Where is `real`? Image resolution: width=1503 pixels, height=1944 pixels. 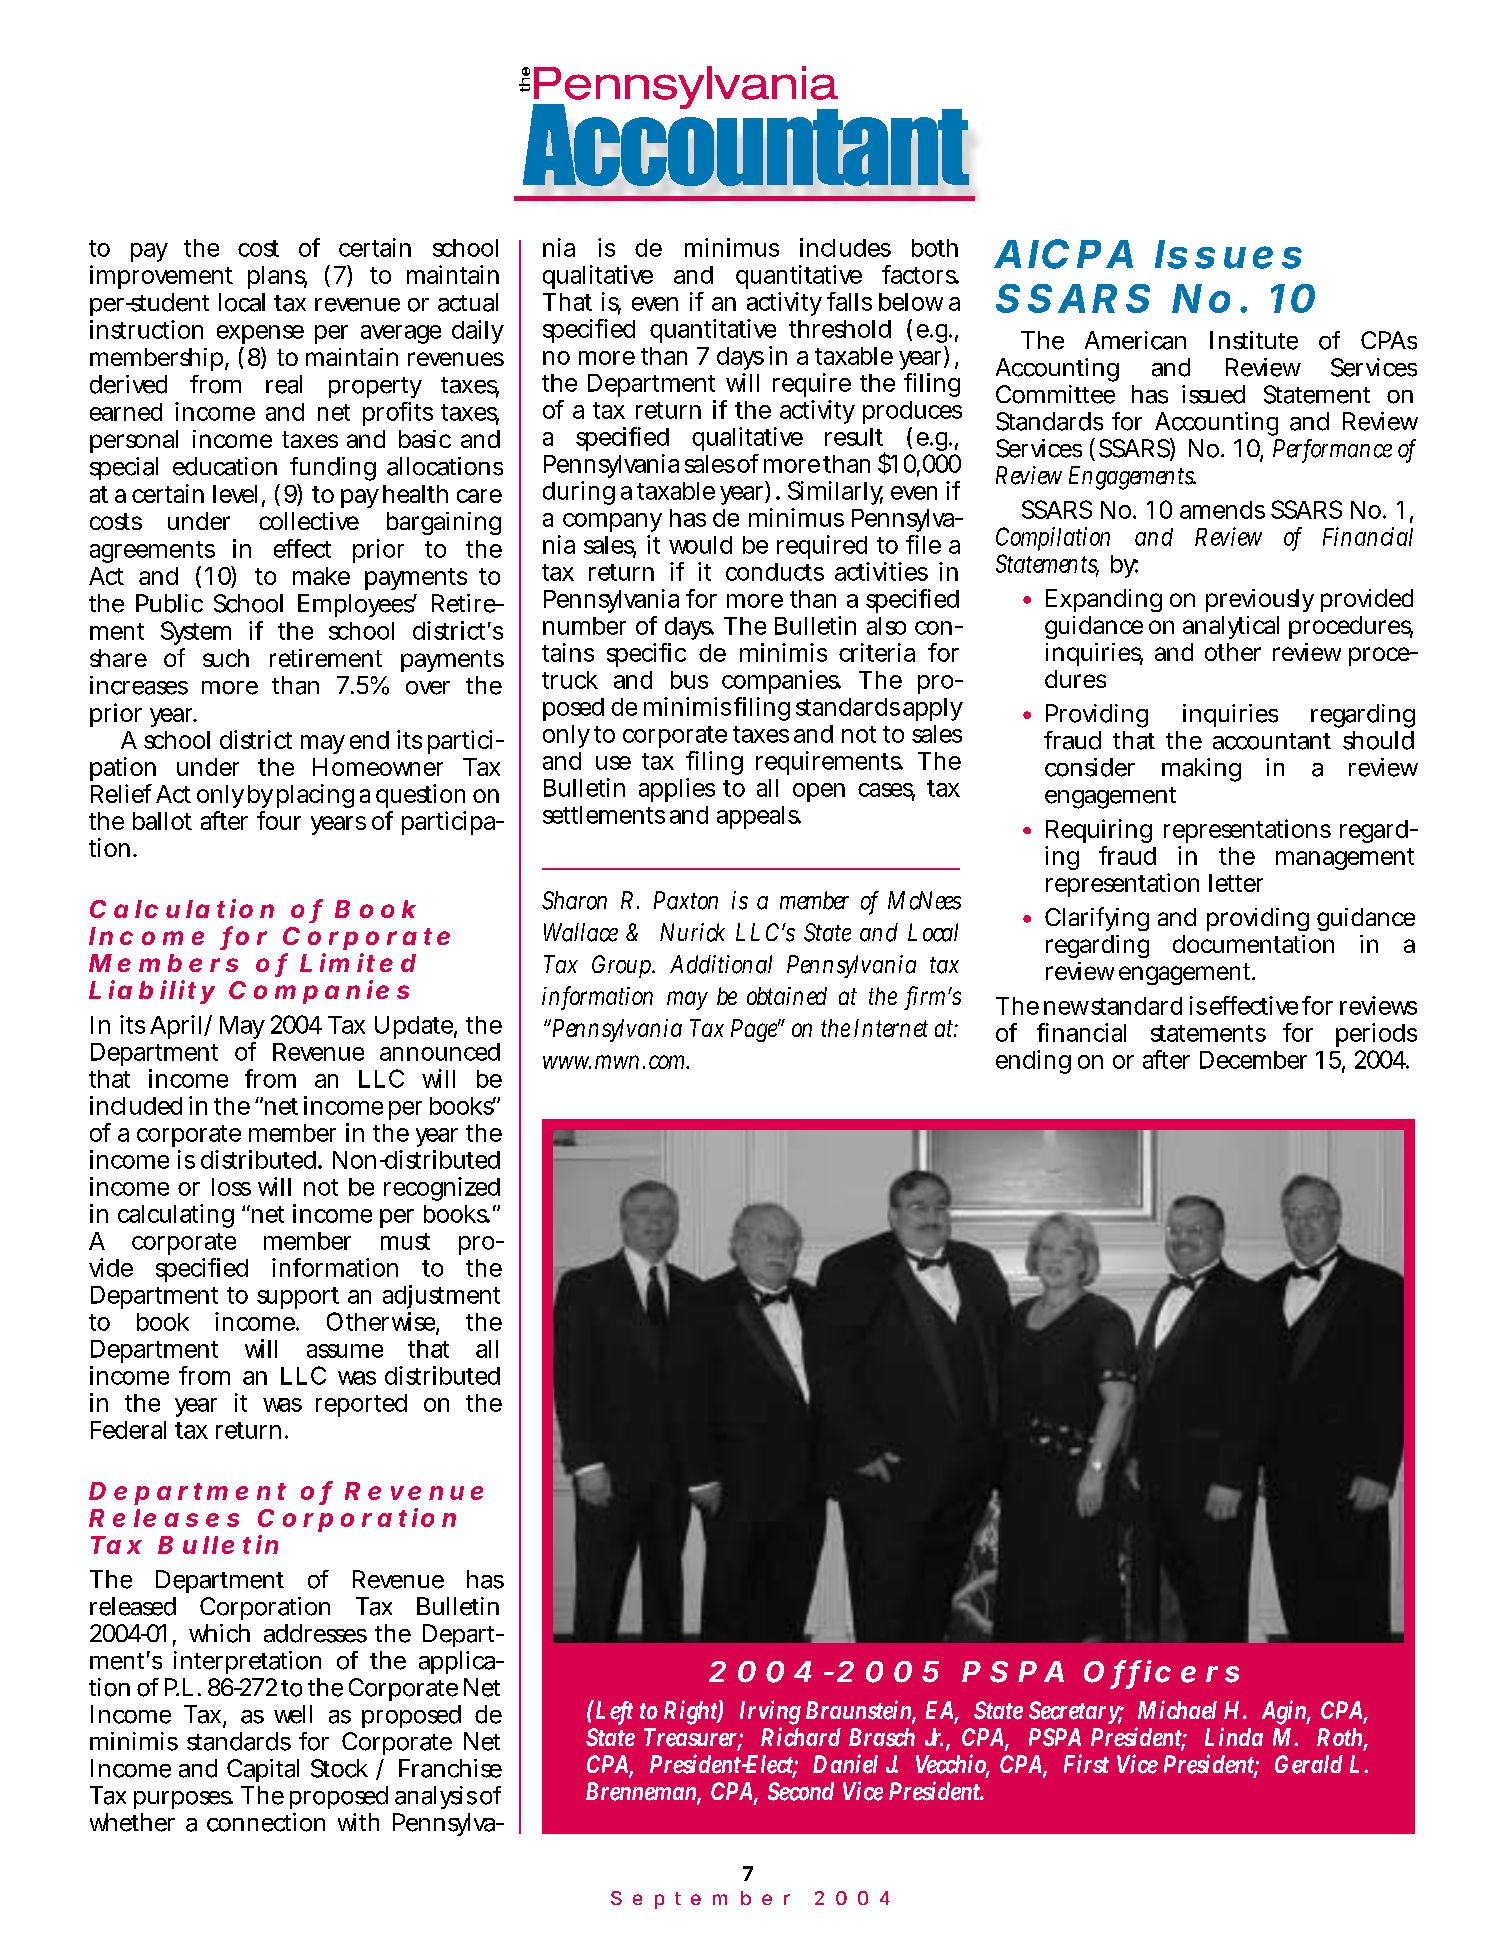
real is located at coordinates (284, 384).
